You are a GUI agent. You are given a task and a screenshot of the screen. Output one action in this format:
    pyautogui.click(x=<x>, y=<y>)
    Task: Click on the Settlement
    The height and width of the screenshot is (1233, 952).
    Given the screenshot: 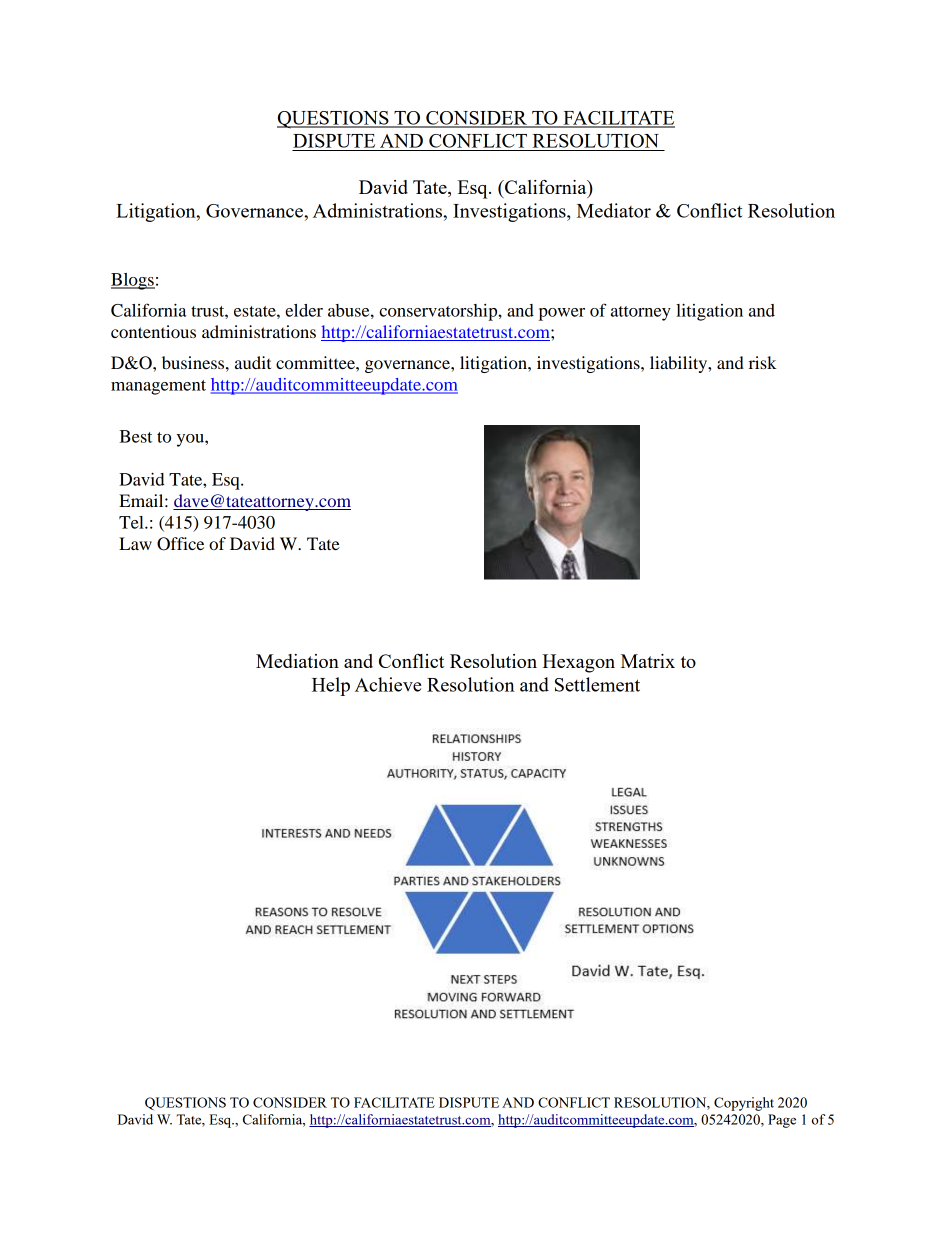 What is the action you would take?
    pyautogui.click(x=597, y=684)
